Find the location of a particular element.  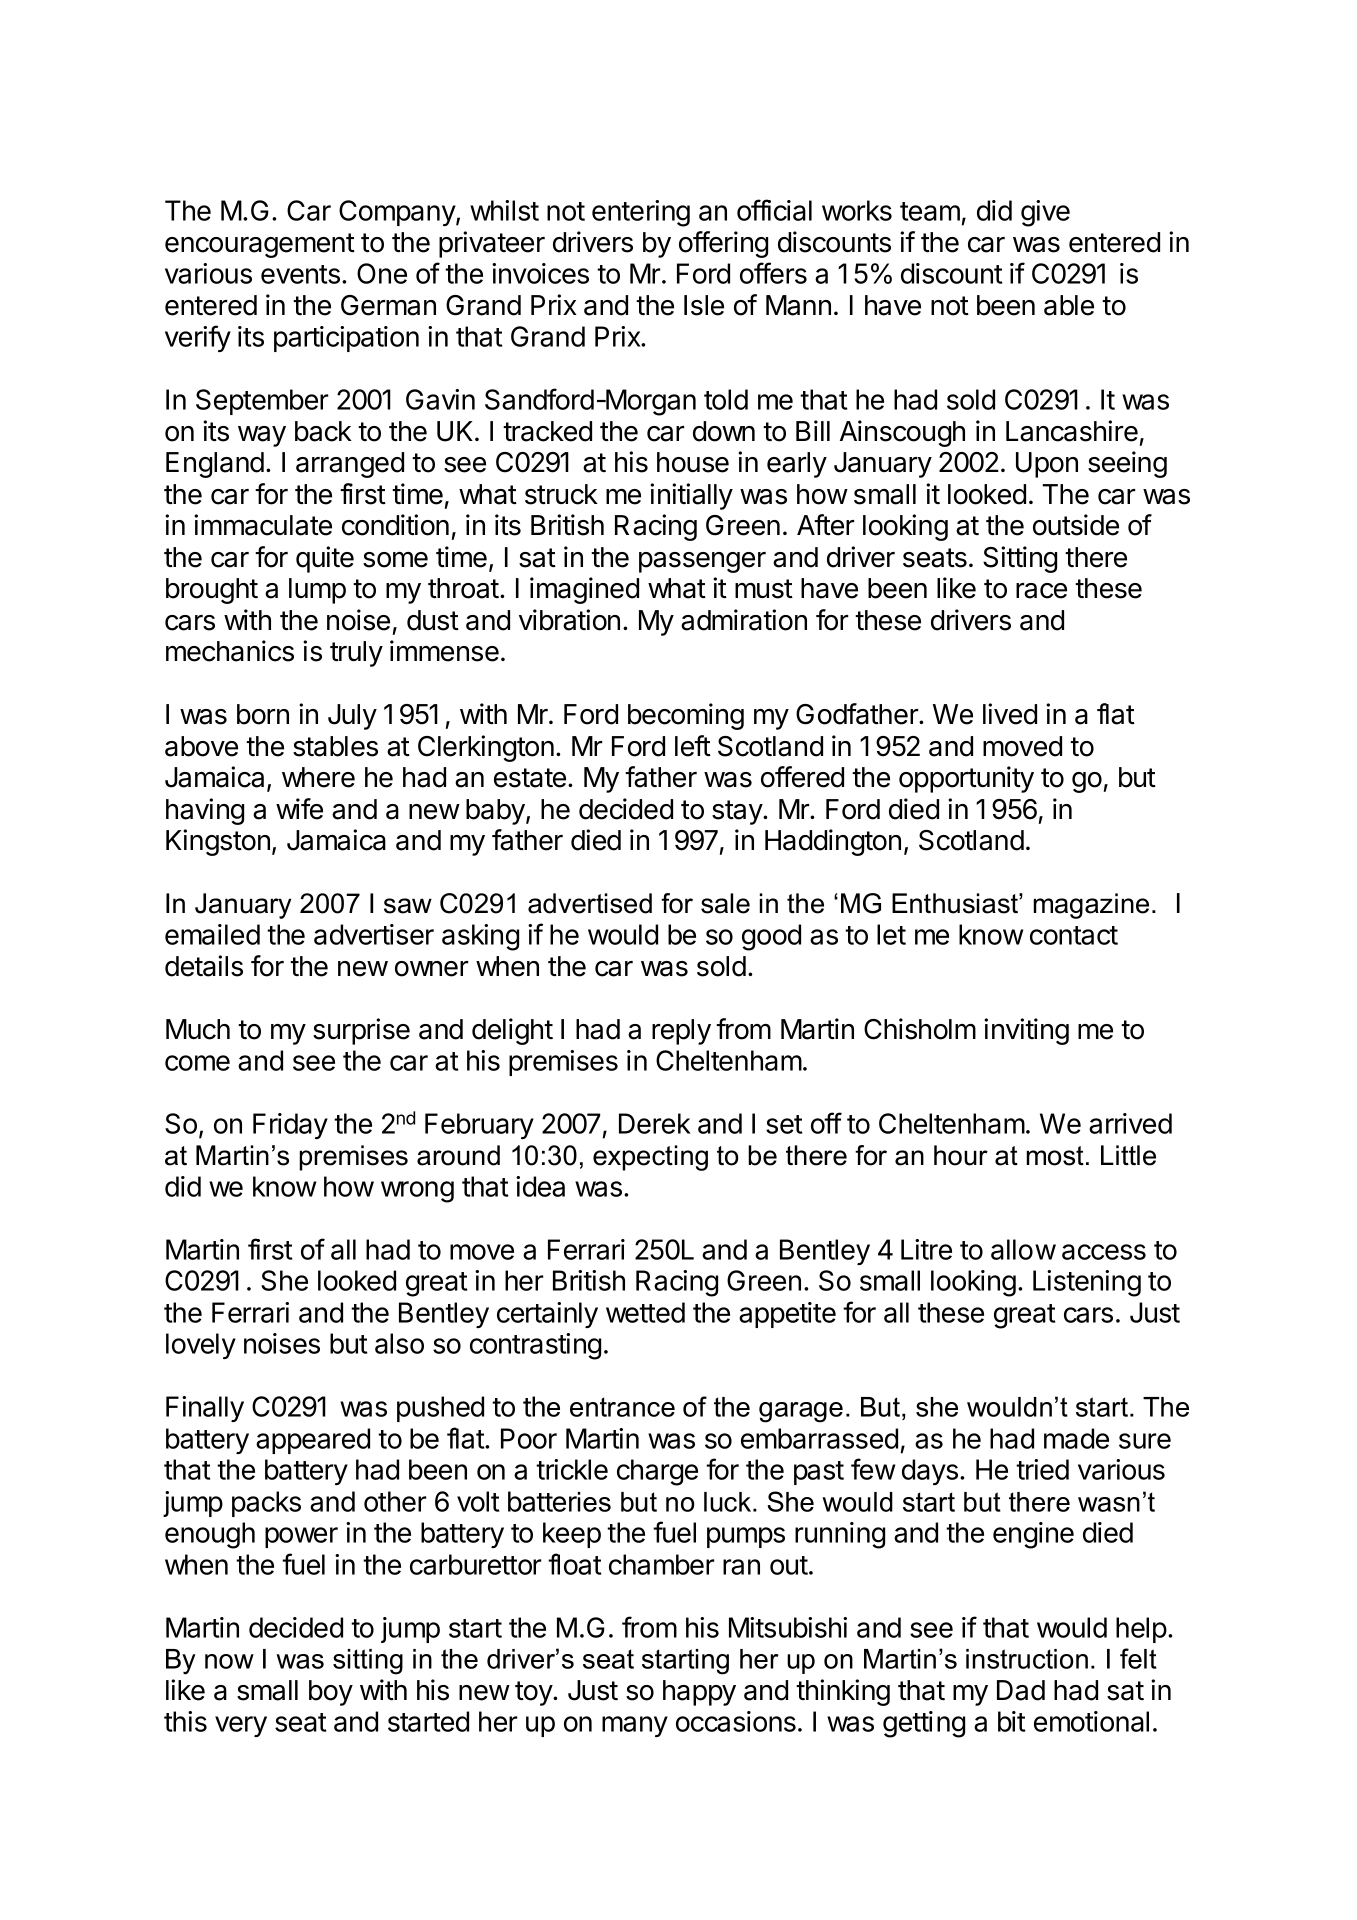

Dad is located at coordinates (1021, 1690).
